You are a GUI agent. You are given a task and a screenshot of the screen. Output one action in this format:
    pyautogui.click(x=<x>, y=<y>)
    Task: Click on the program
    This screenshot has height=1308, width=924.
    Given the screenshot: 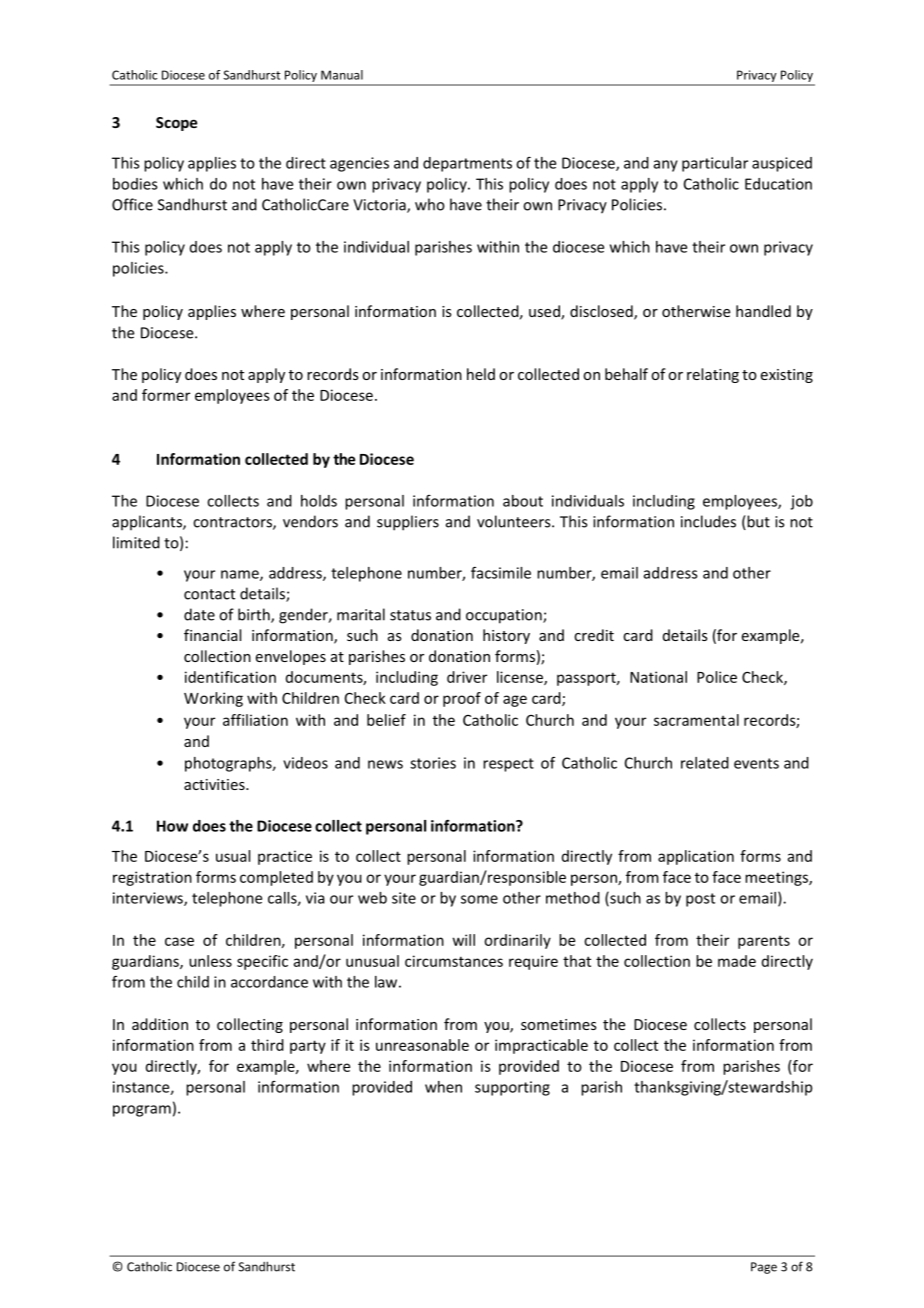 What is the action you would take?
    pyautogui.click(x=142, y=1111)
